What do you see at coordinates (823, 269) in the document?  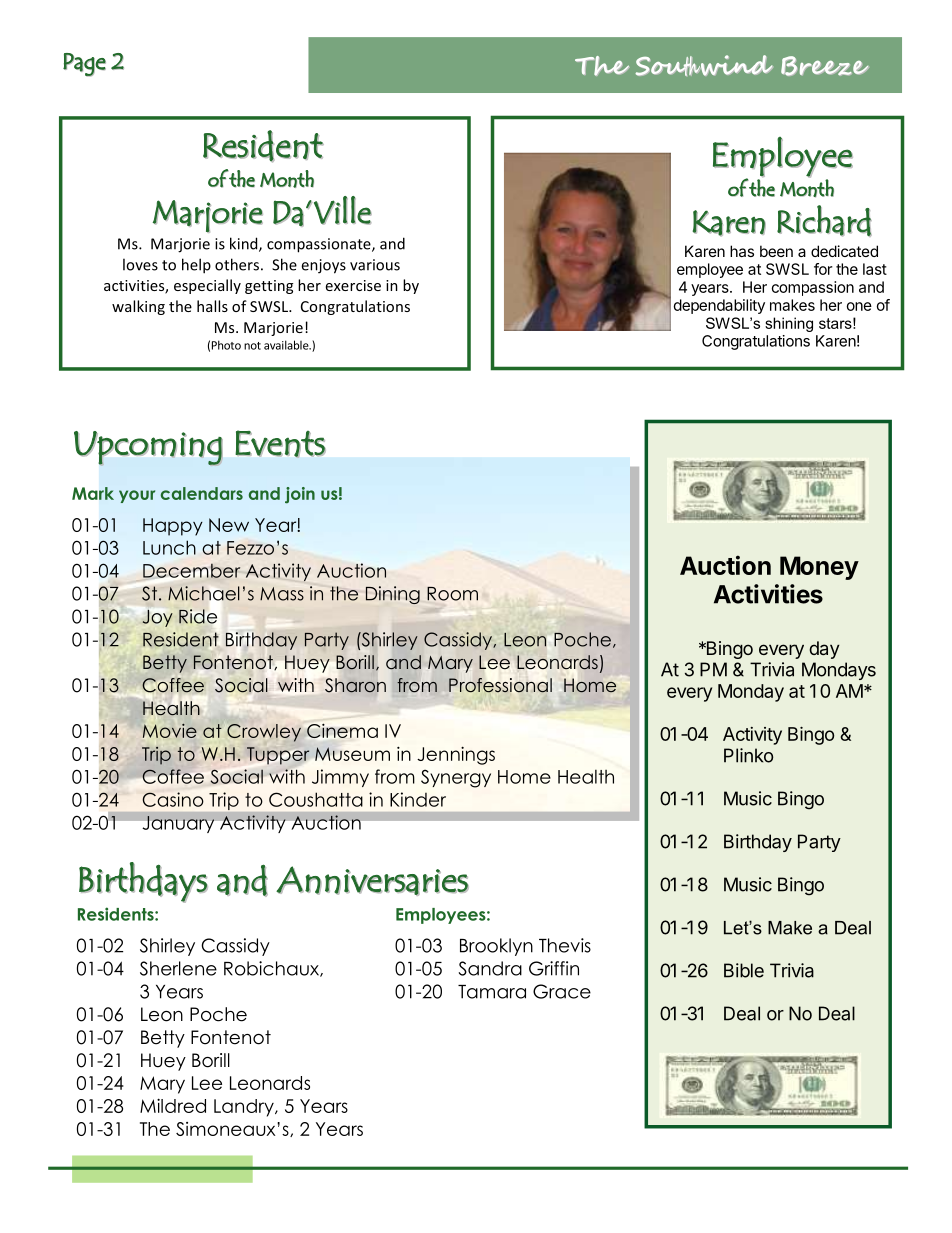 I see `for` at bounding box center [823, 269].
